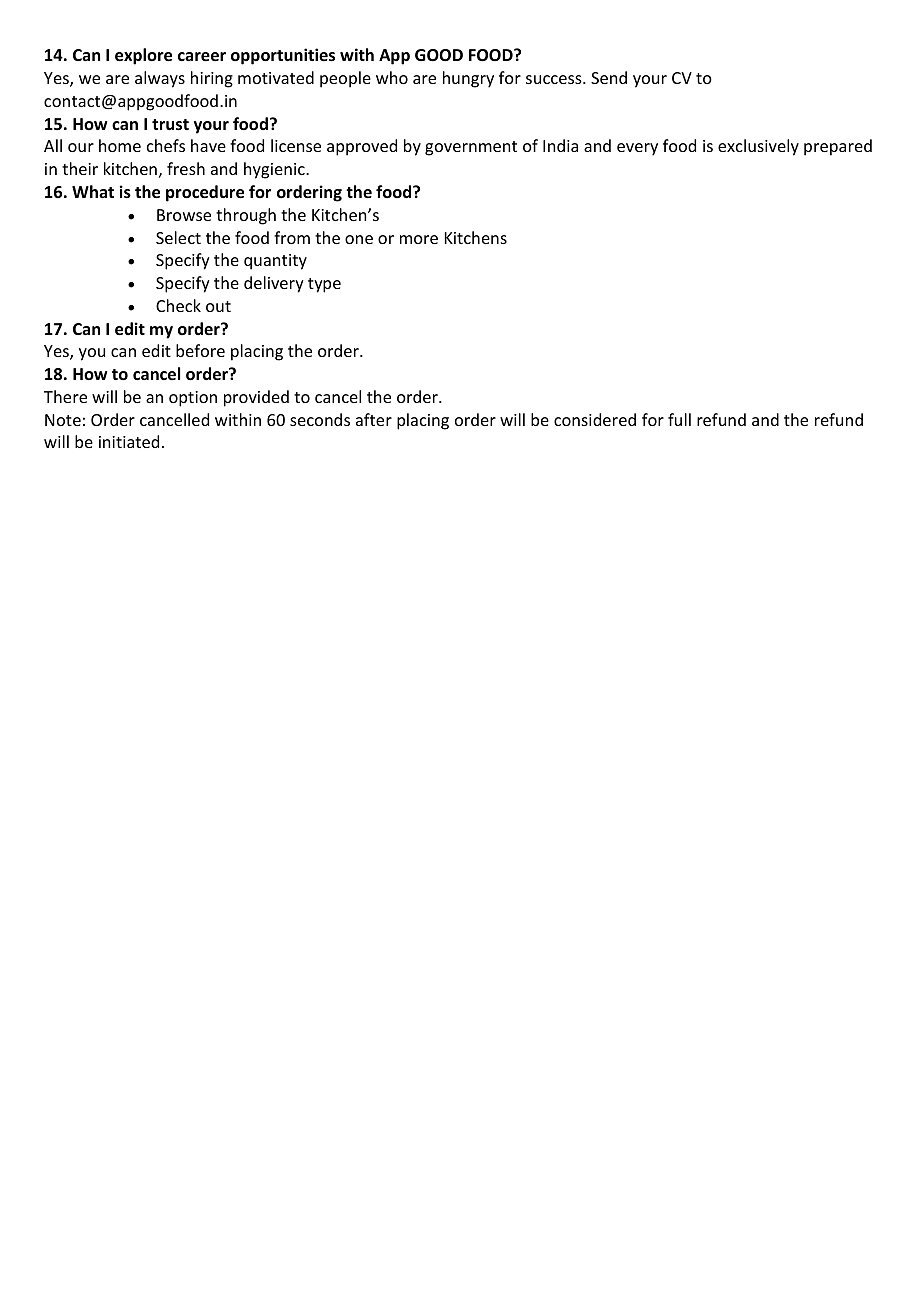  Describe the element at coordinates (324, 285) in the screenshot. I see `type` at that location.
